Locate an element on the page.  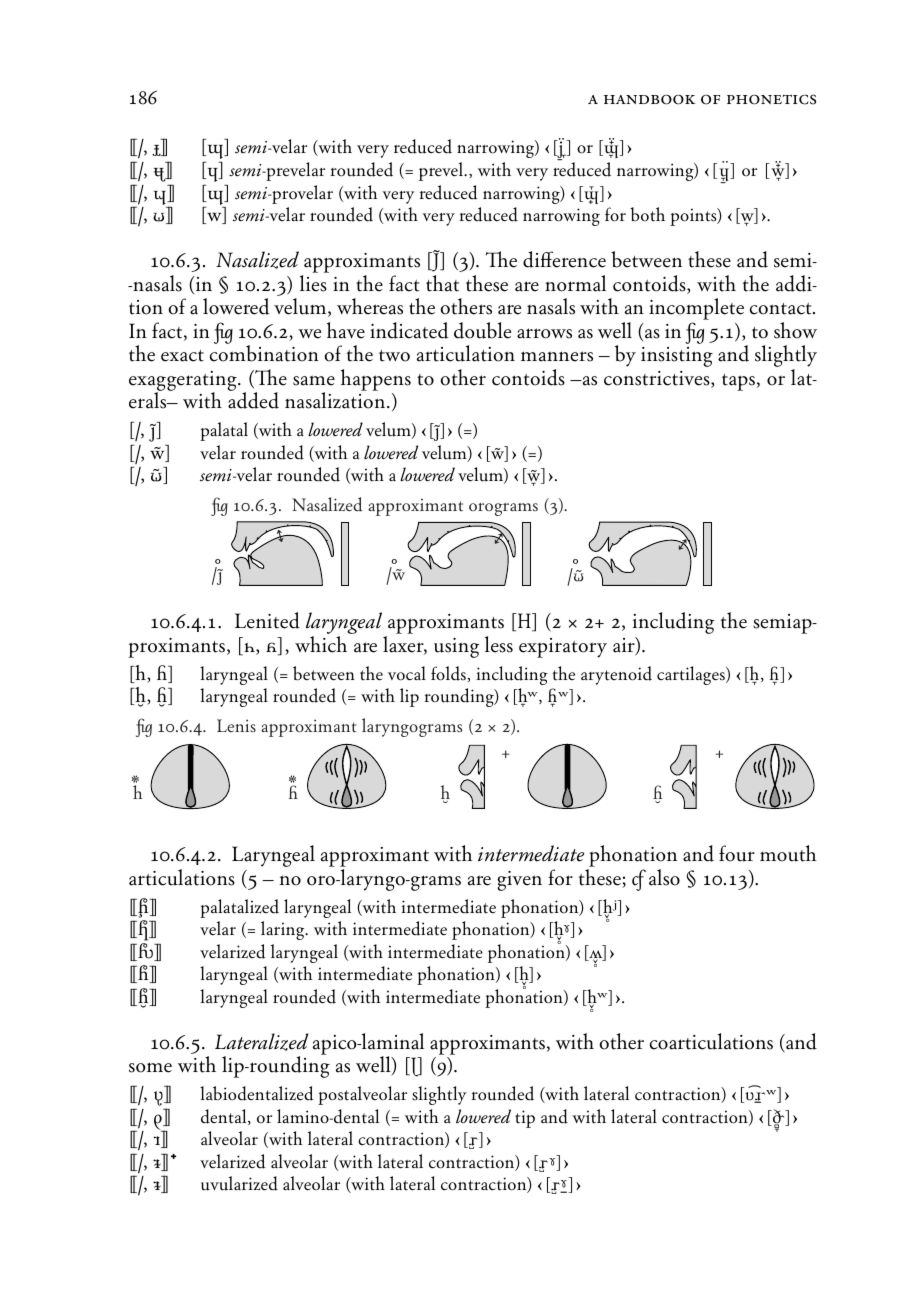
handbook is located at coordinates (649, 99).
